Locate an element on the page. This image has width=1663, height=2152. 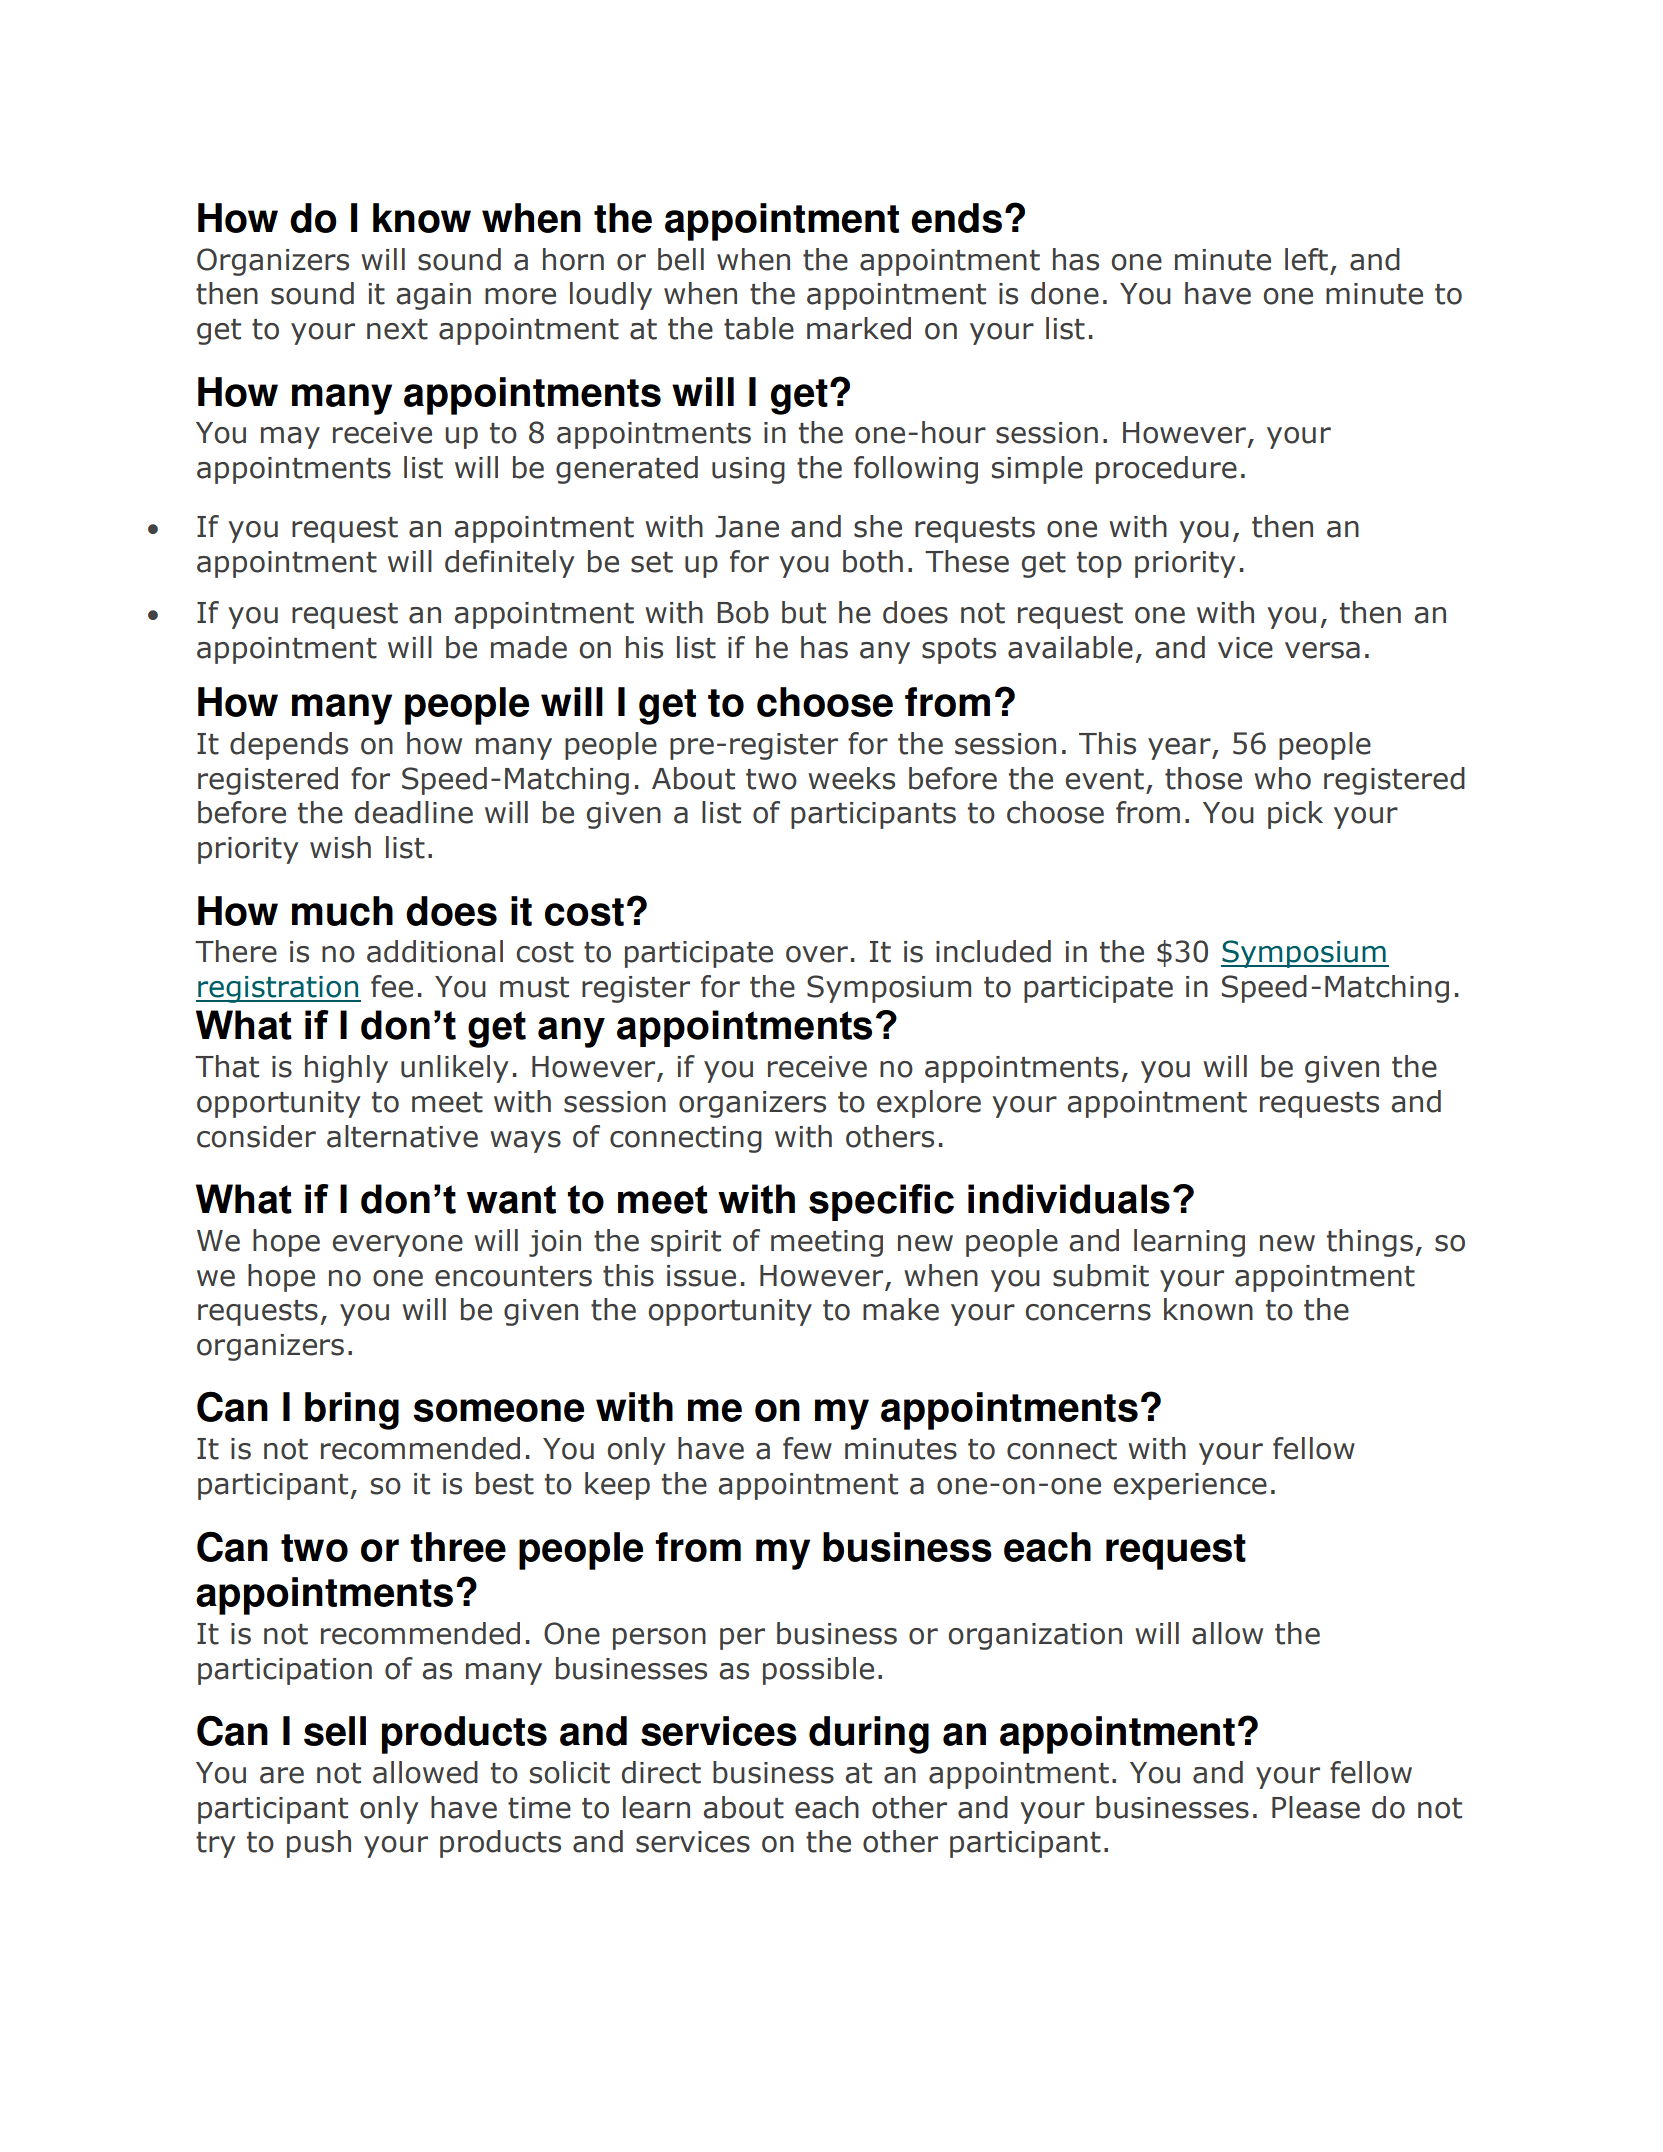
individuals is located at coordinates (1069, 1199).
